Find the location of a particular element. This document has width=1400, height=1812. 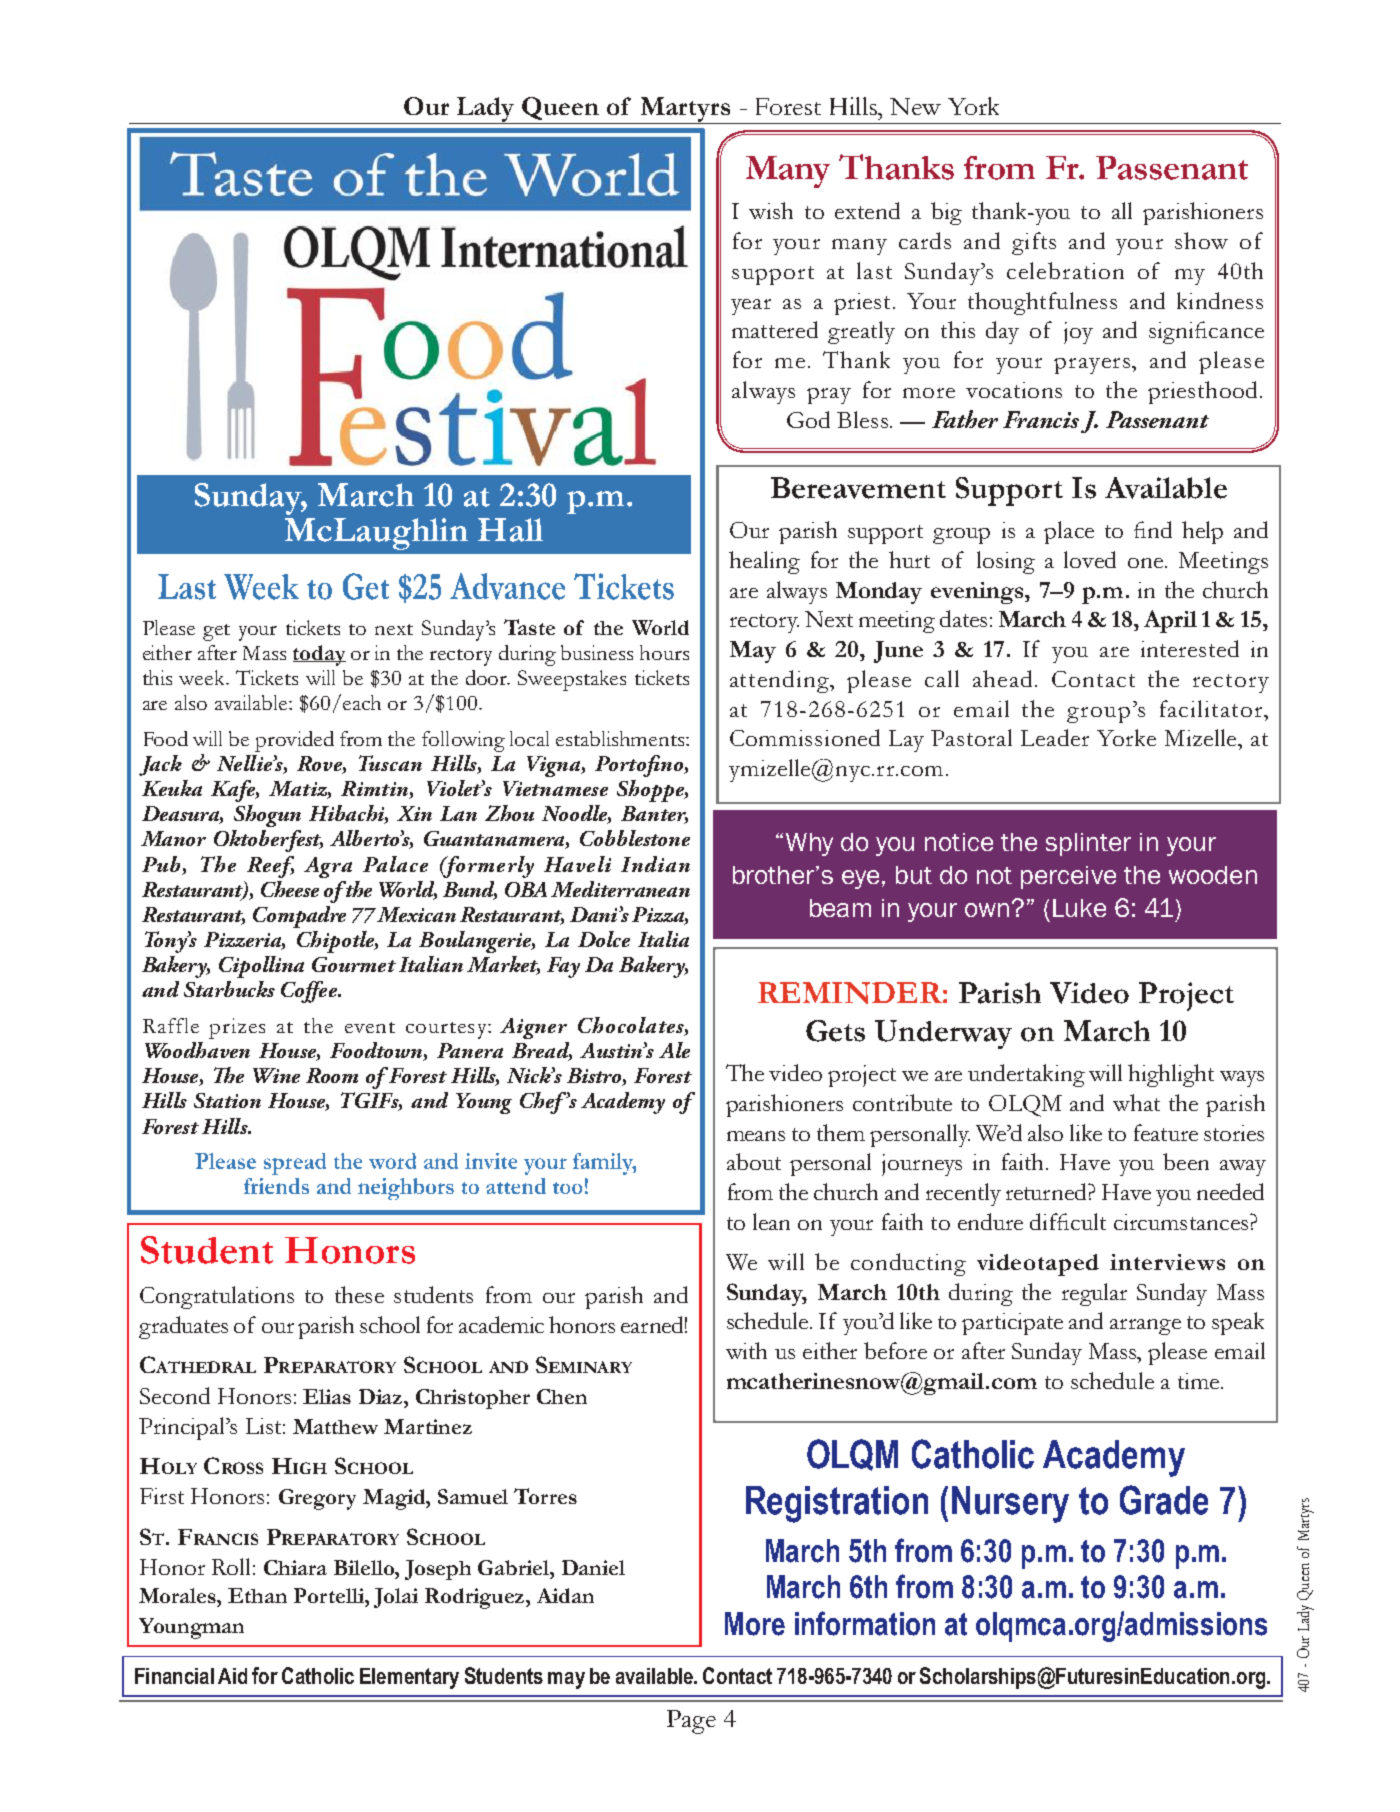

Hall is located at coordinates (510, 530).
